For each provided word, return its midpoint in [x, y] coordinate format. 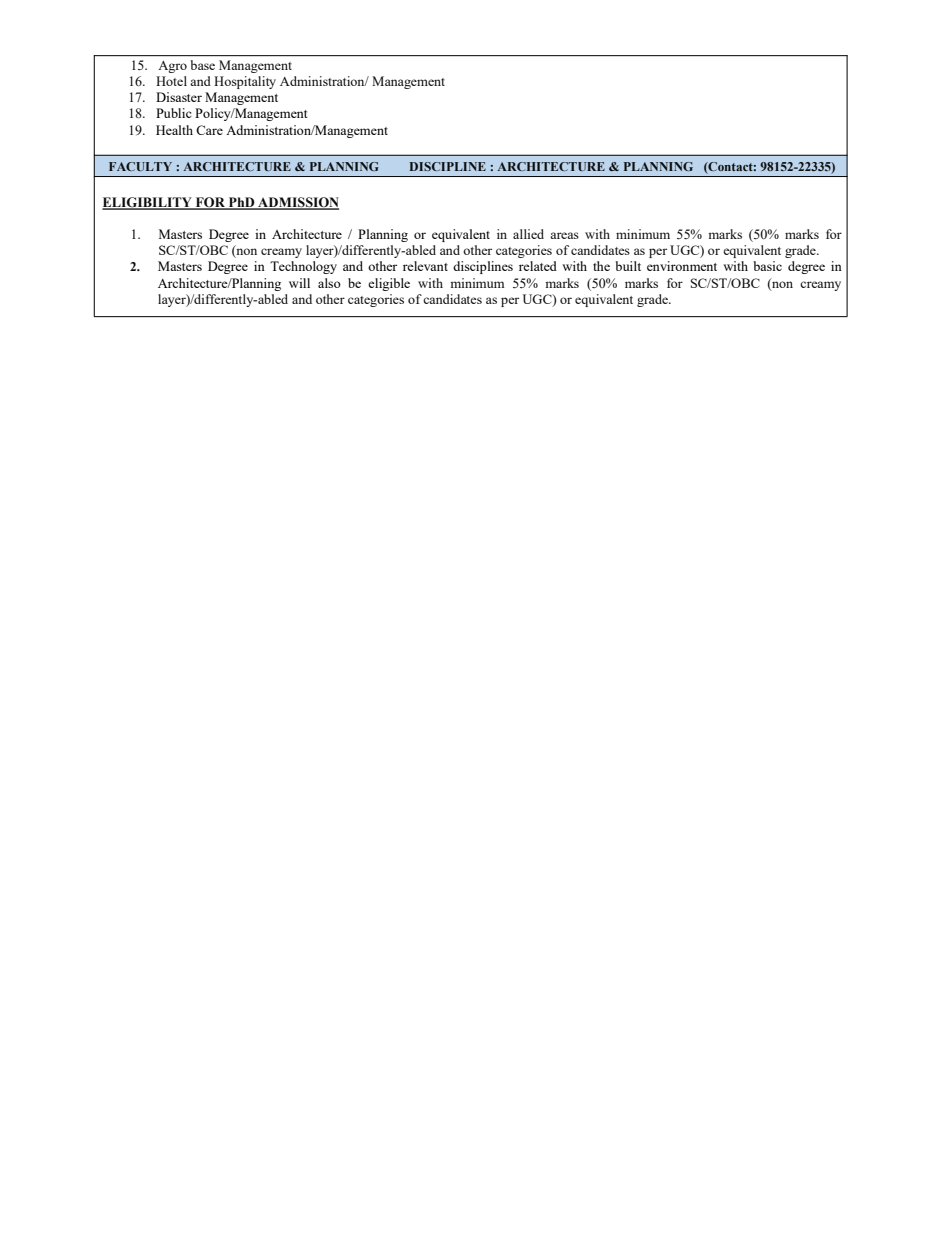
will [299, 283]
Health [174, 130]
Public [173, 113]
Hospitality [245, 82]
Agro [172, 67]
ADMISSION [297, 203]
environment [682, 266]
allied [528, 234]
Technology [303, 267]
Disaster [179, 97]
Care [209, 130]
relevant [425, 266]
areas [564, 235]
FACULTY [140, 166]
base [202, 65]
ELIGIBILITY [148, 203]
